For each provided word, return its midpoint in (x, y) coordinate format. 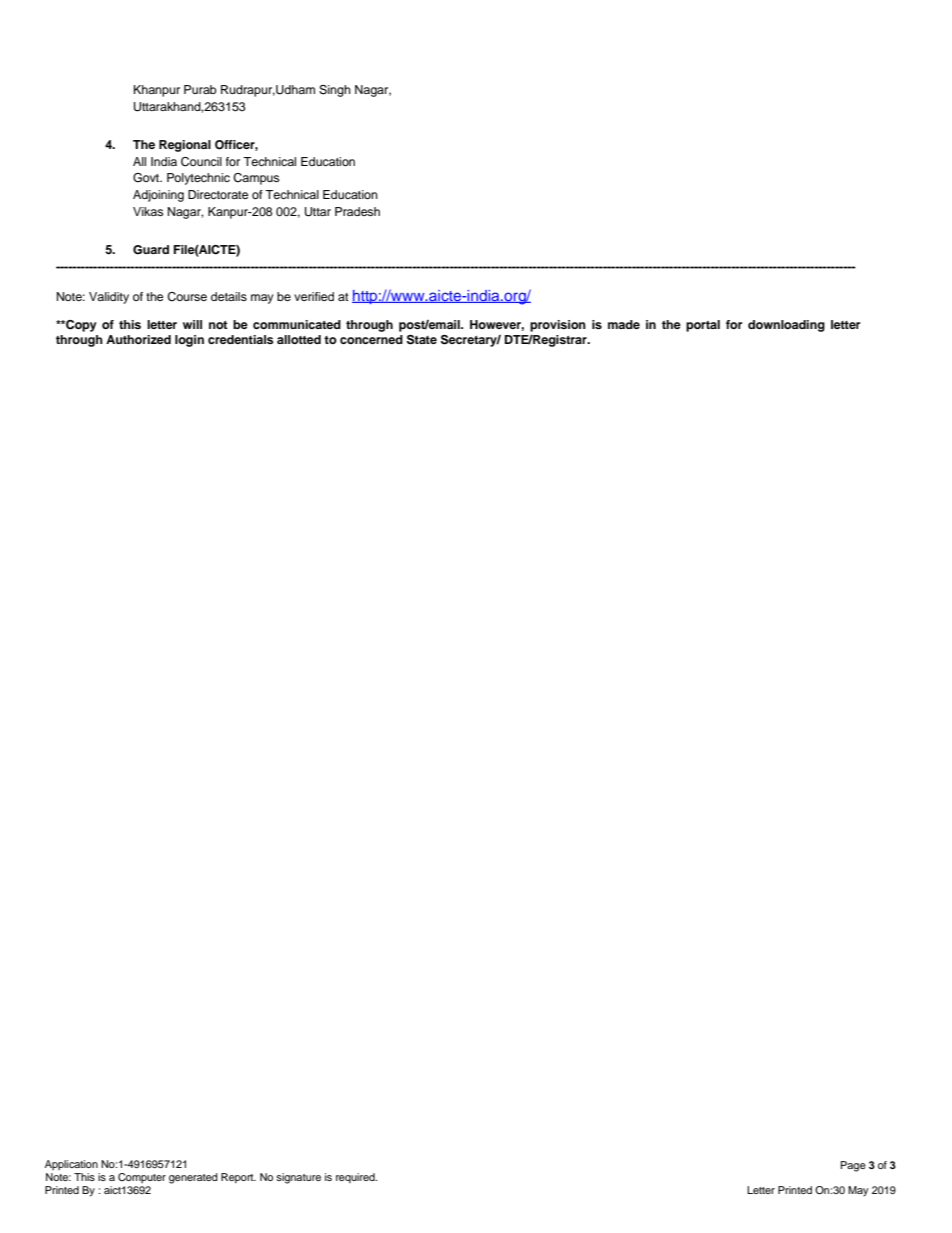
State (422, 340)
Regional (185, 146)
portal (703, 326)
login (189, 341)
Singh (335, 91)
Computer (142, 1178)
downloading (786, 326)
